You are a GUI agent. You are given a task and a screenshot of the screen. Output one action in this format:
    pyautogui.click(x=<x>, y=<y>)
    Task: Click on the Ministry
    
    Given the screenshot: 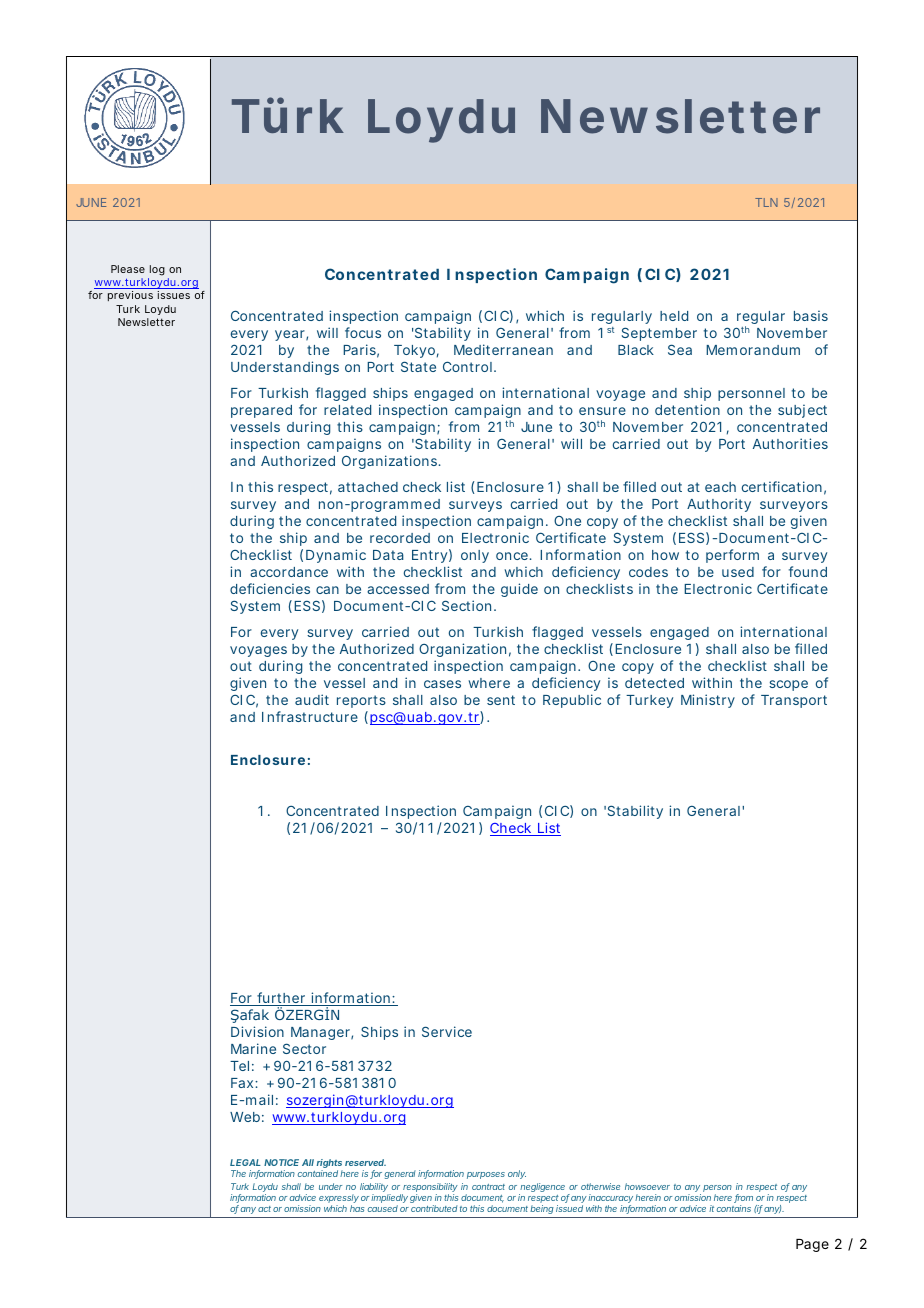 What is the action you would take?
    pyautogui.click(x=708, y=701)
